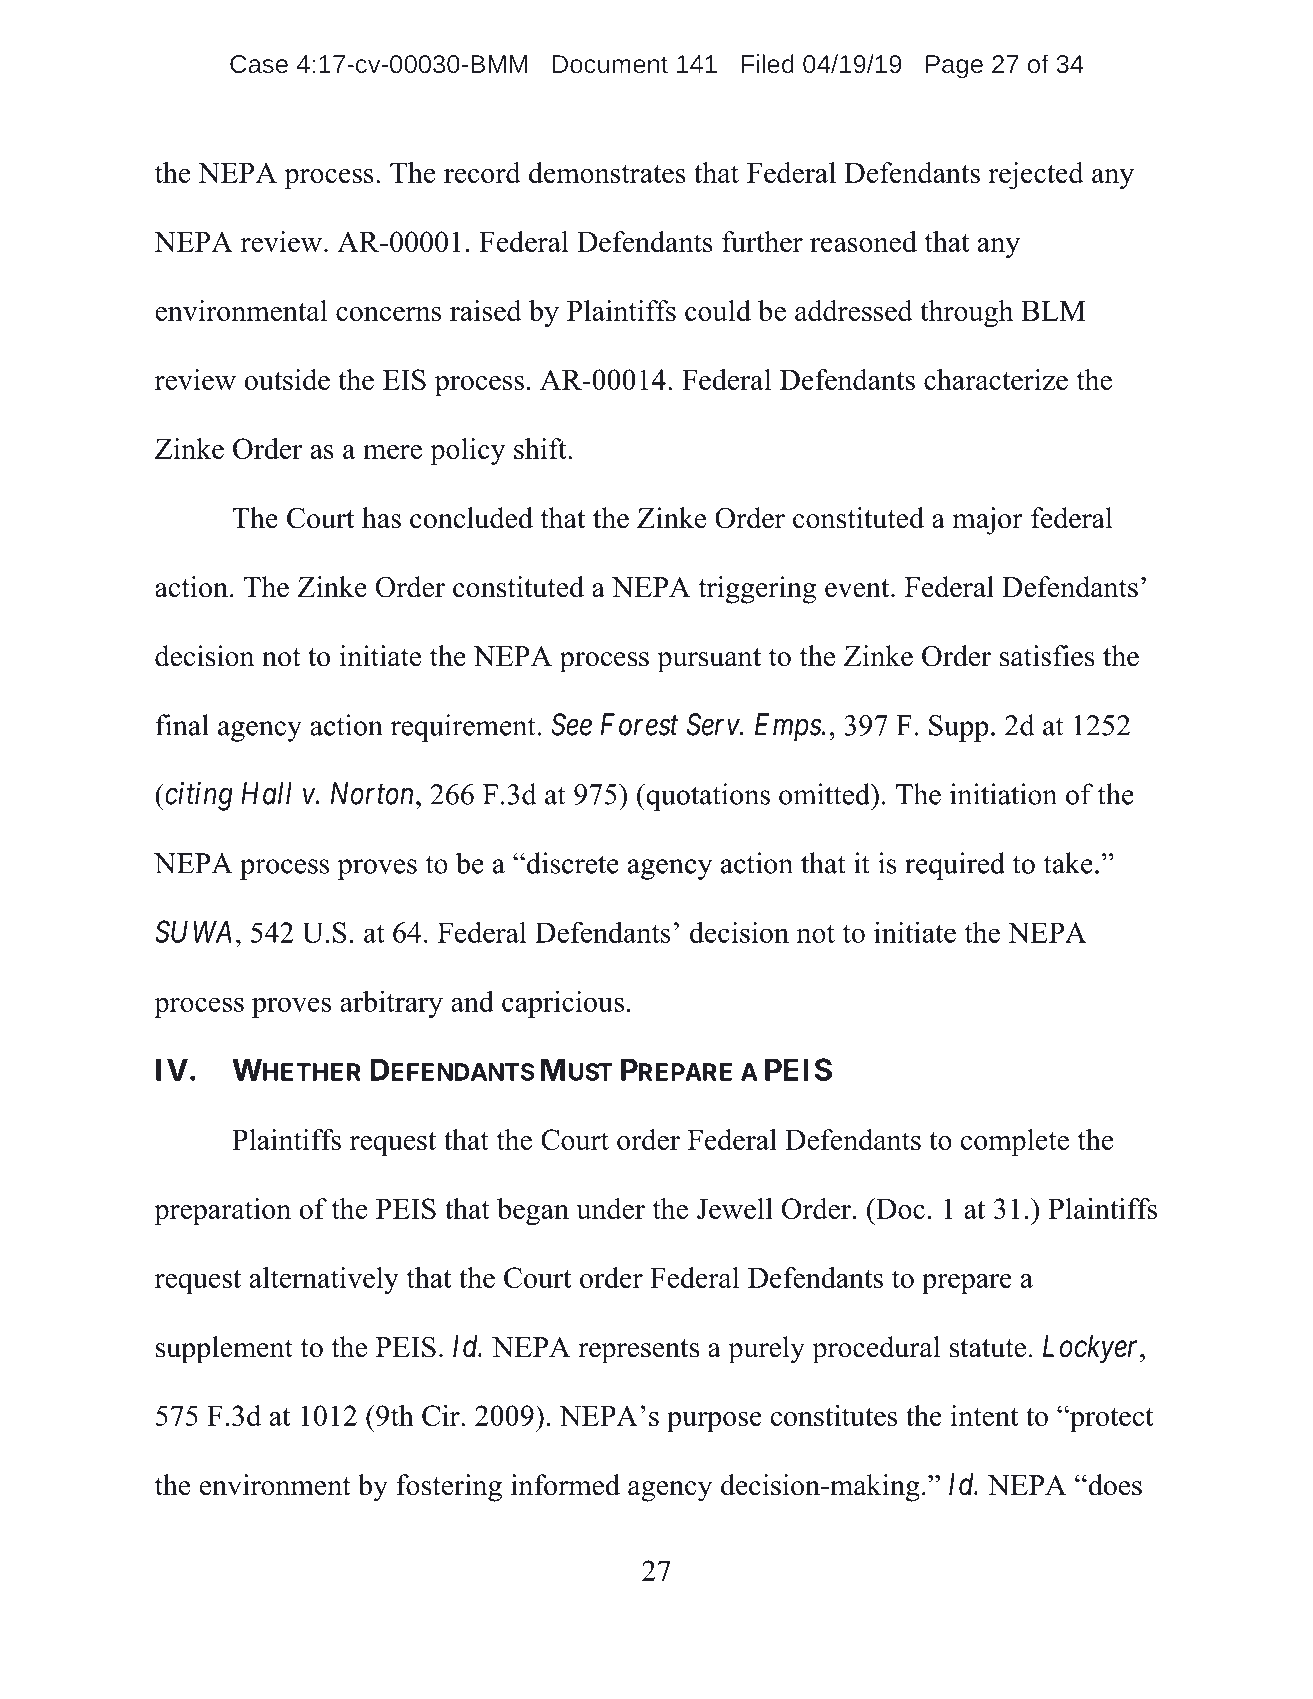  What do you see at coordinates (714, 1422) in the page?
I see `purpose` at bounding box center [714, 1422].
